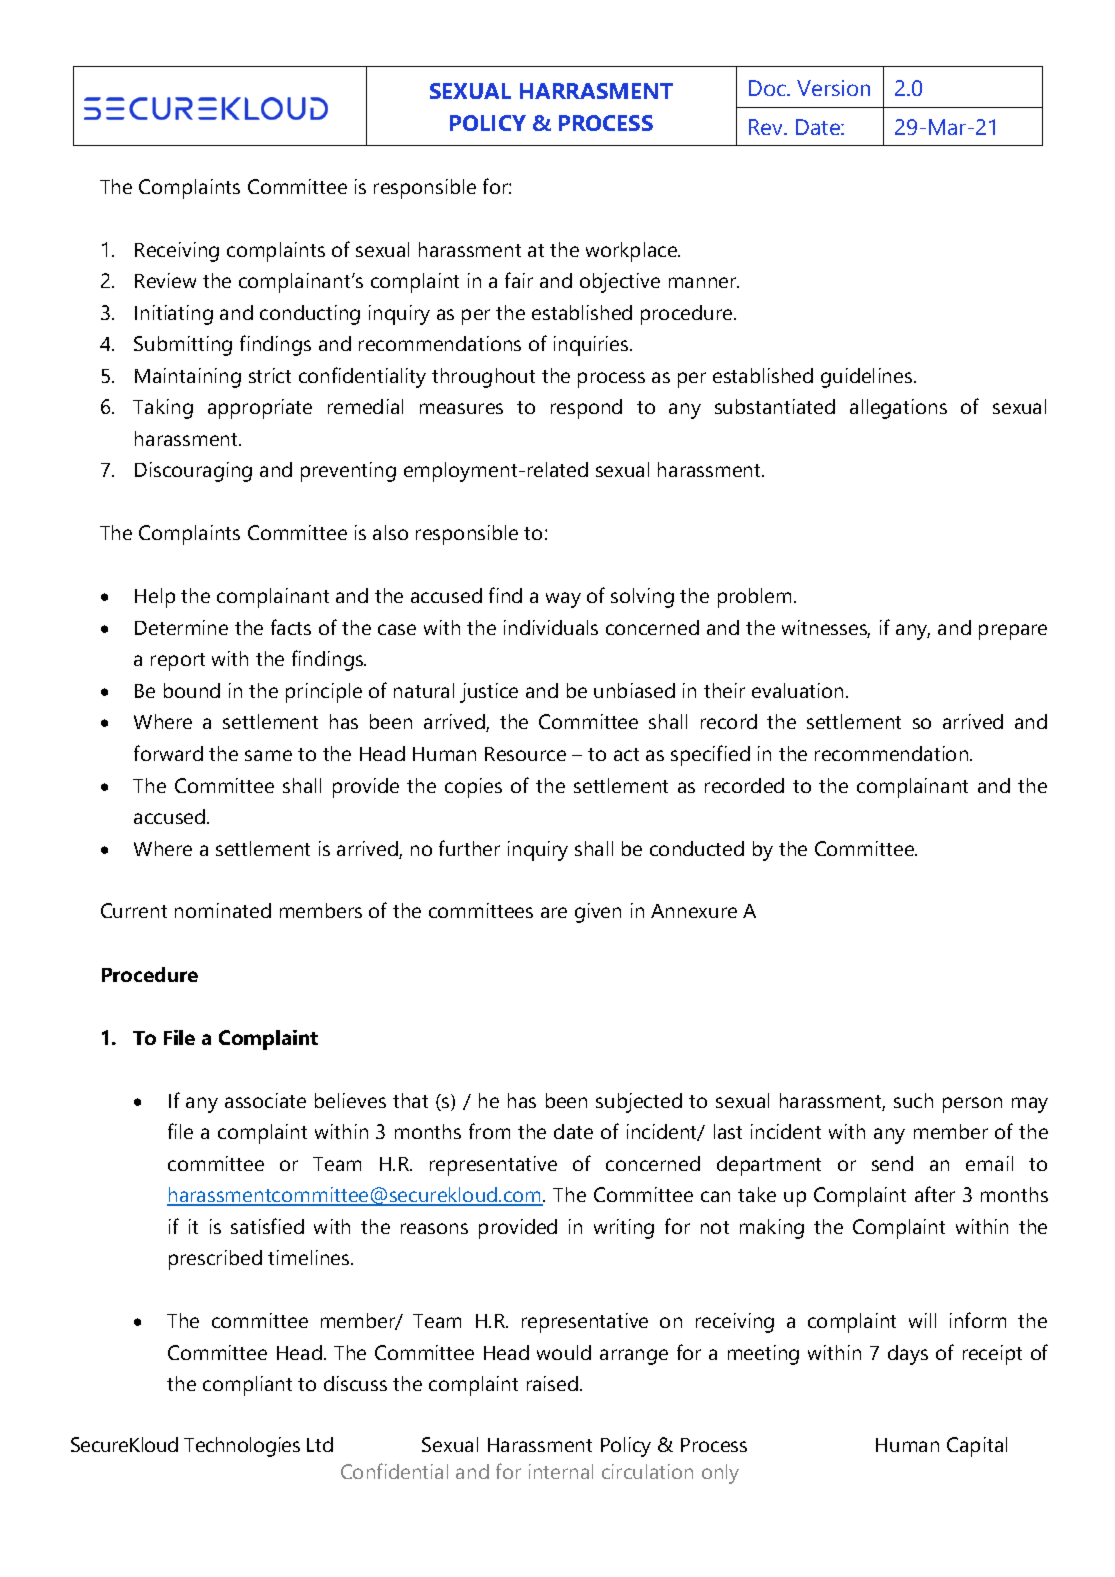 This screenshot has width=1115, height=1577. I want to click on Version, so click(833, 88).
